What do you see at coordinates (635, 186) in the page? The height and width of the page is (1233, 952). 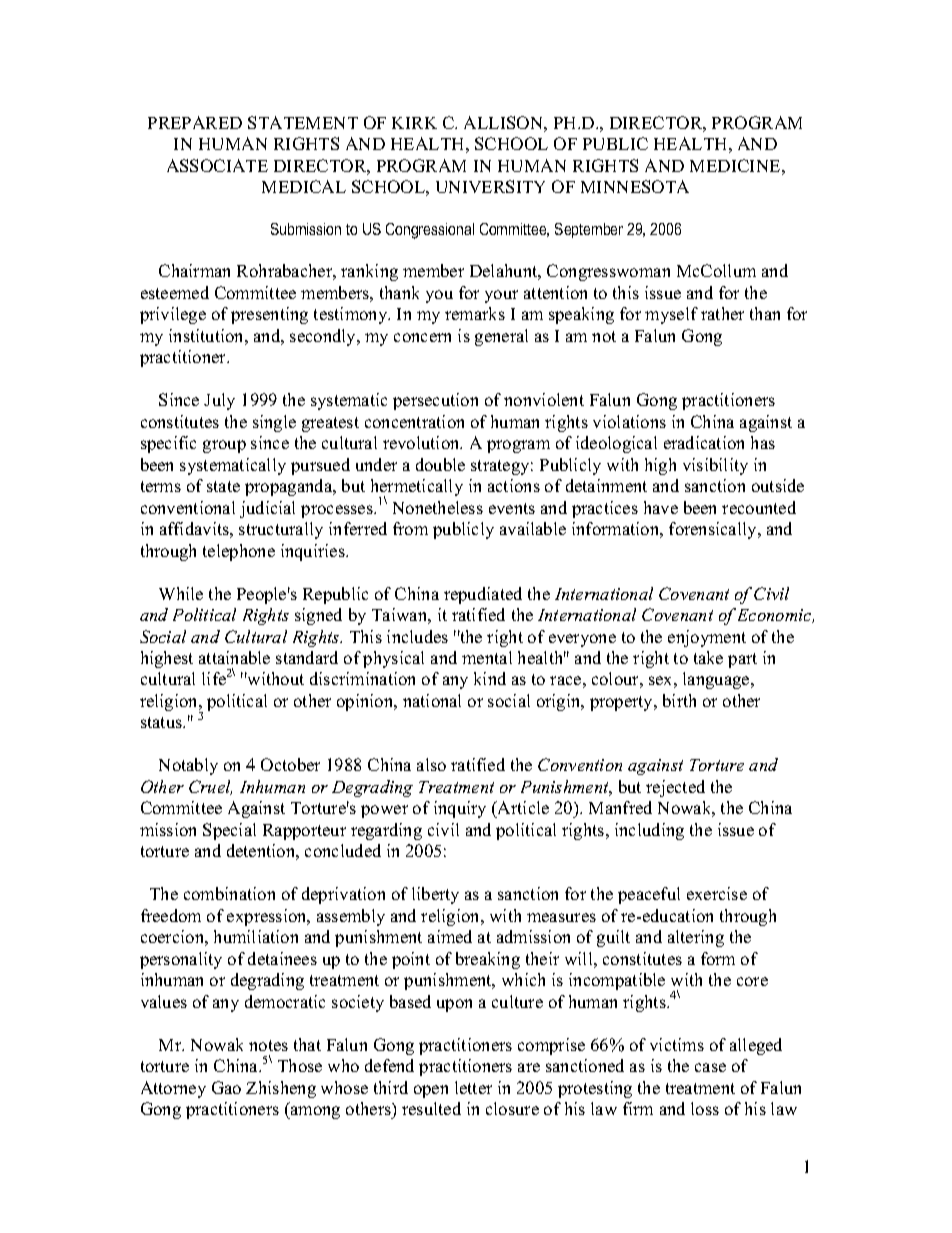 I see `MINNESOTA` at bounding box center [635, 186].
